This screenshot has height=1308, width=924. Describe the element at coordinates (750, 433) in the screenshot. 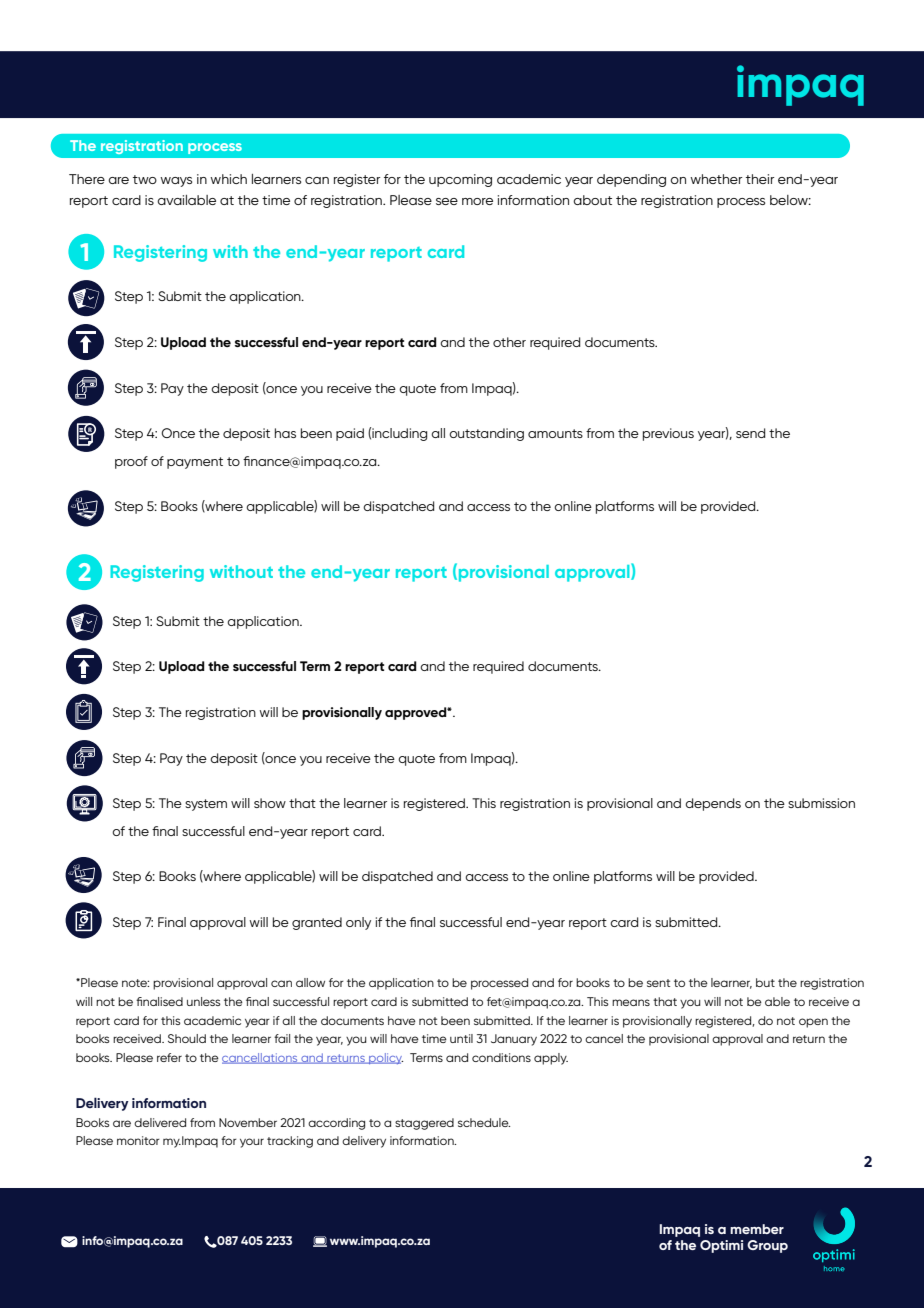

I see `send` at that location.
